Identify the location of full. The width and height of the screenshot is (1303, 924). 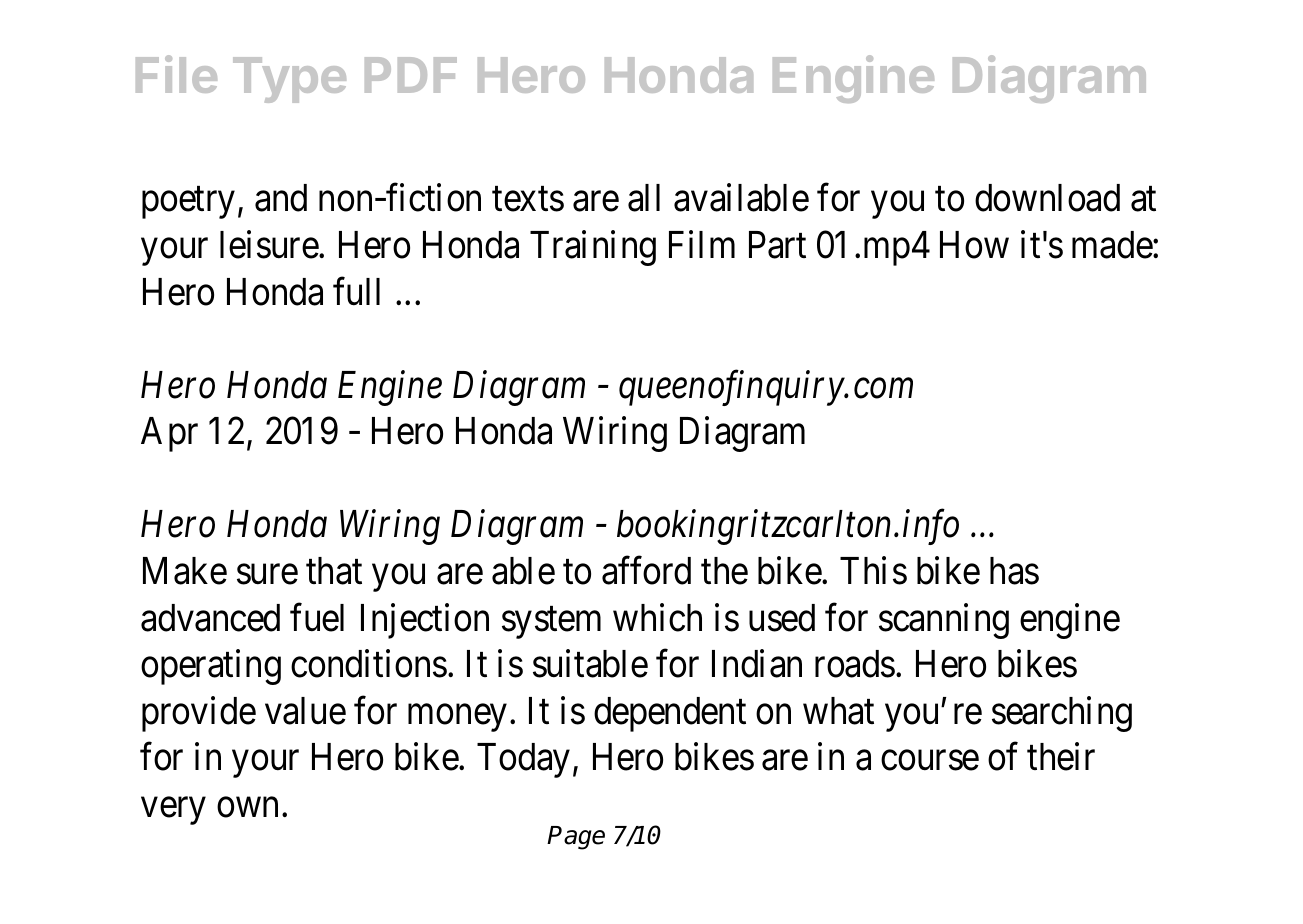
(356, 291).
